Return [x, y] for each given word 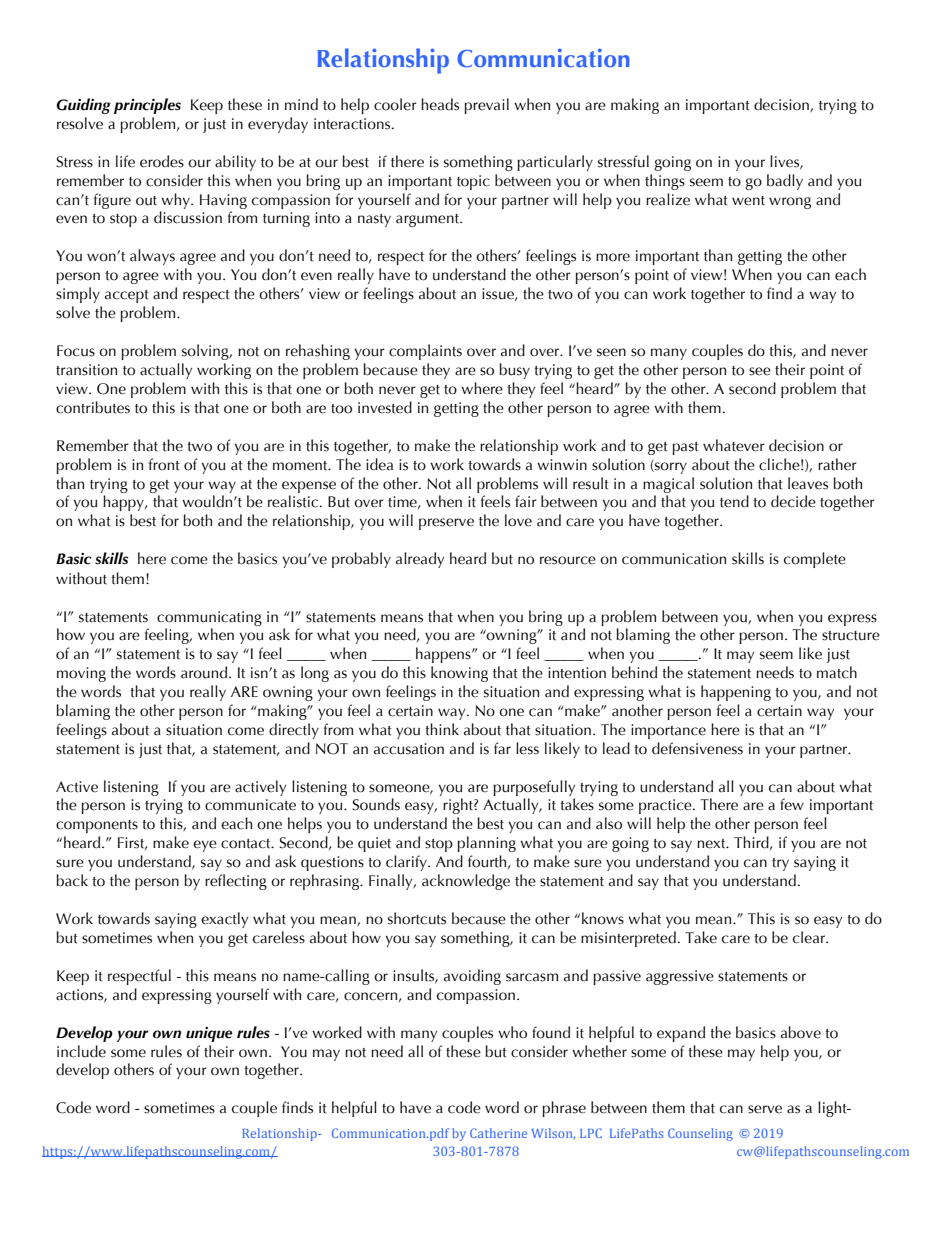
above [801, 1032]
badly [785, 182]
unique [209, 1034]
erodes [162, 161]
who [512, 1032]
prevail [486, 106]
